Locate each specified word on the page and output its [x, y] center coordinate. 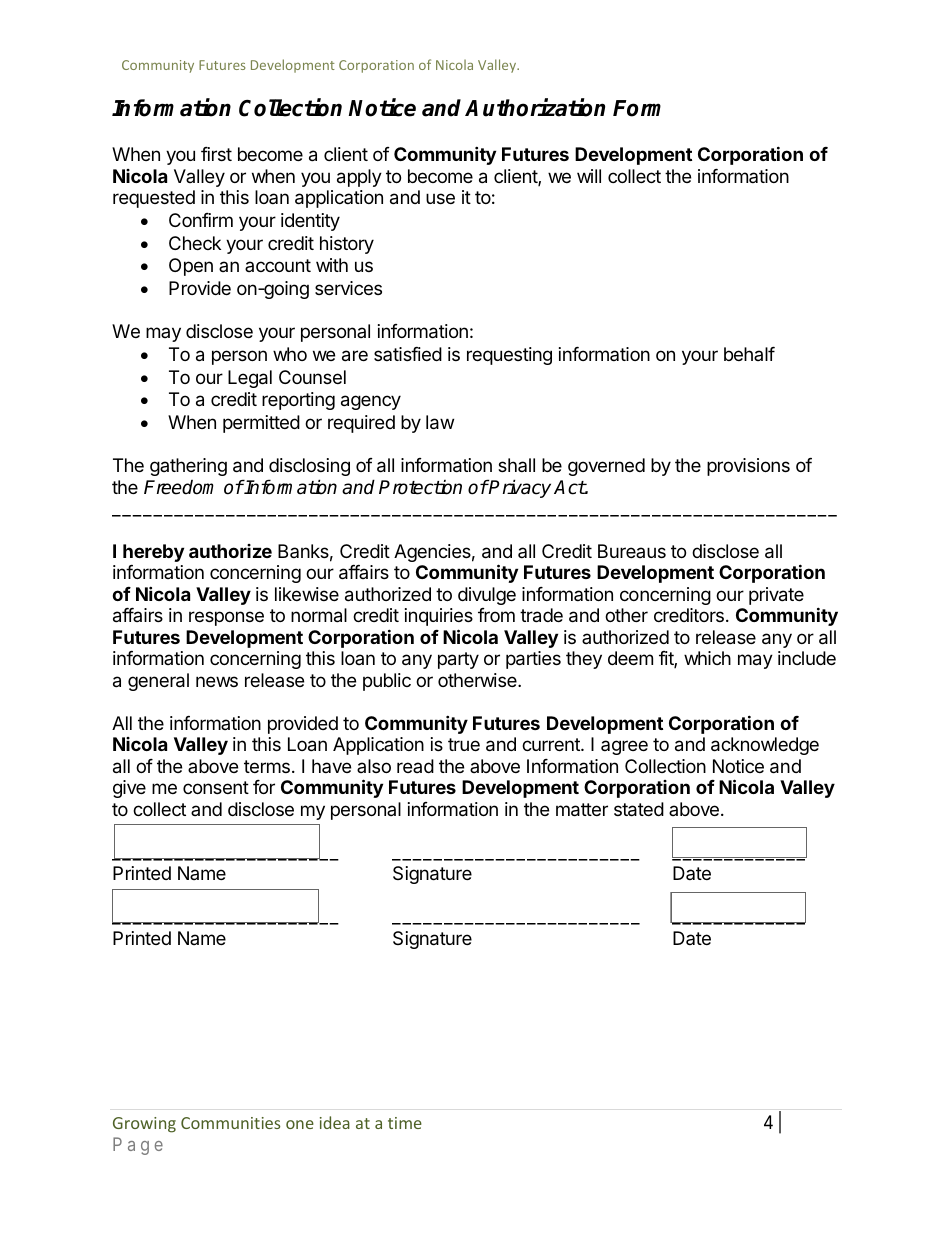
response [226, 618]
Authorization [535, 108]
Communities [230, 1123]
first [216, 154]
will [589, 176]
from [496, 615]
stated [639, 809]
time [405, 1123]
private [776, 596]
